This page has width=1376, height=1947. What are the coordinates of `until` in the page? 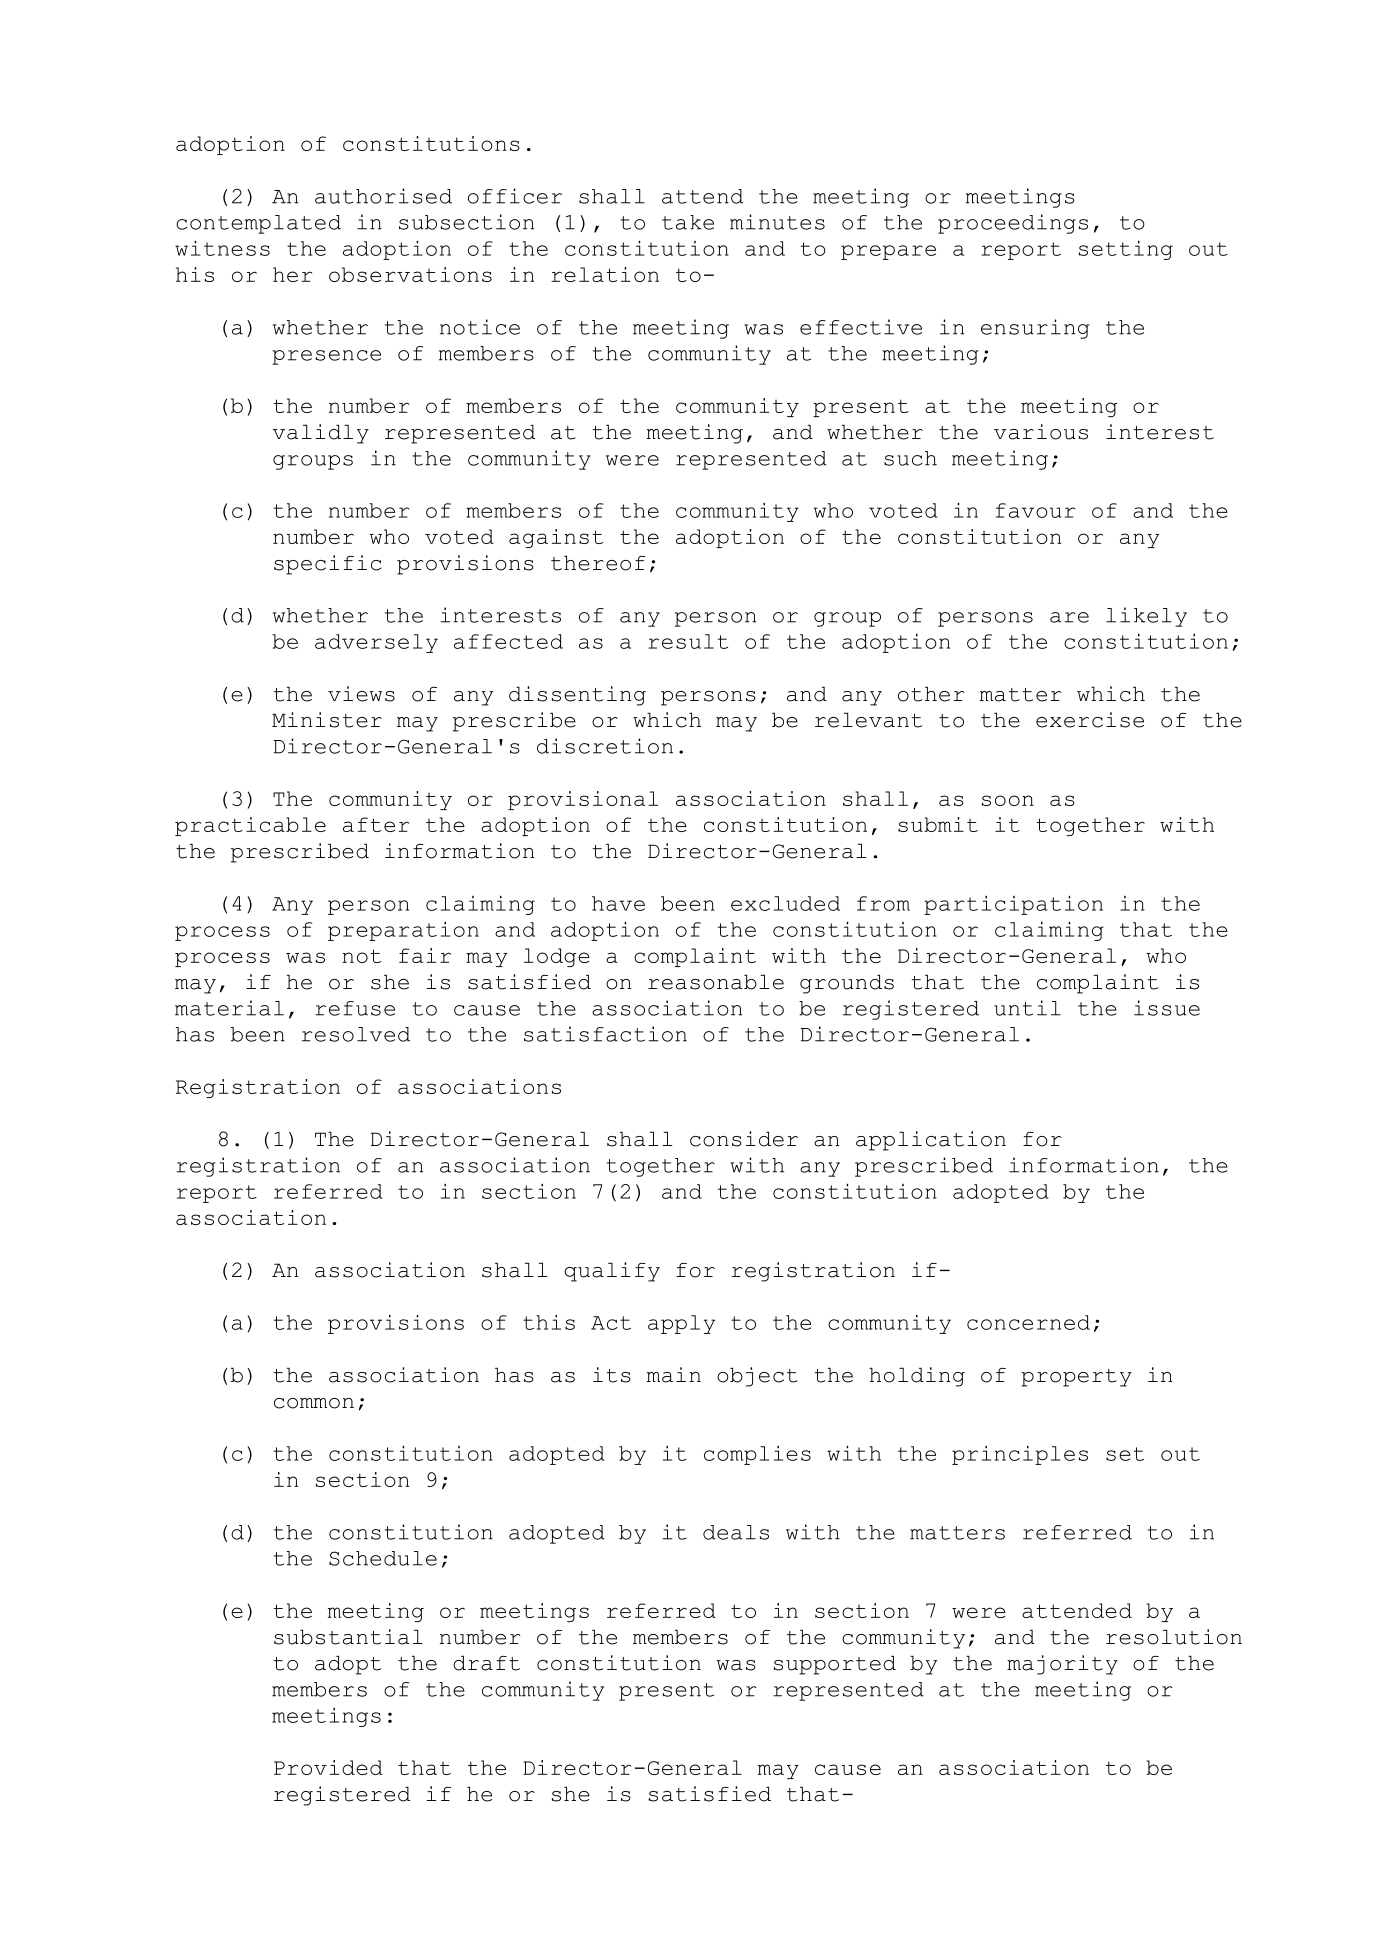 It's located at (1027, 1008).
